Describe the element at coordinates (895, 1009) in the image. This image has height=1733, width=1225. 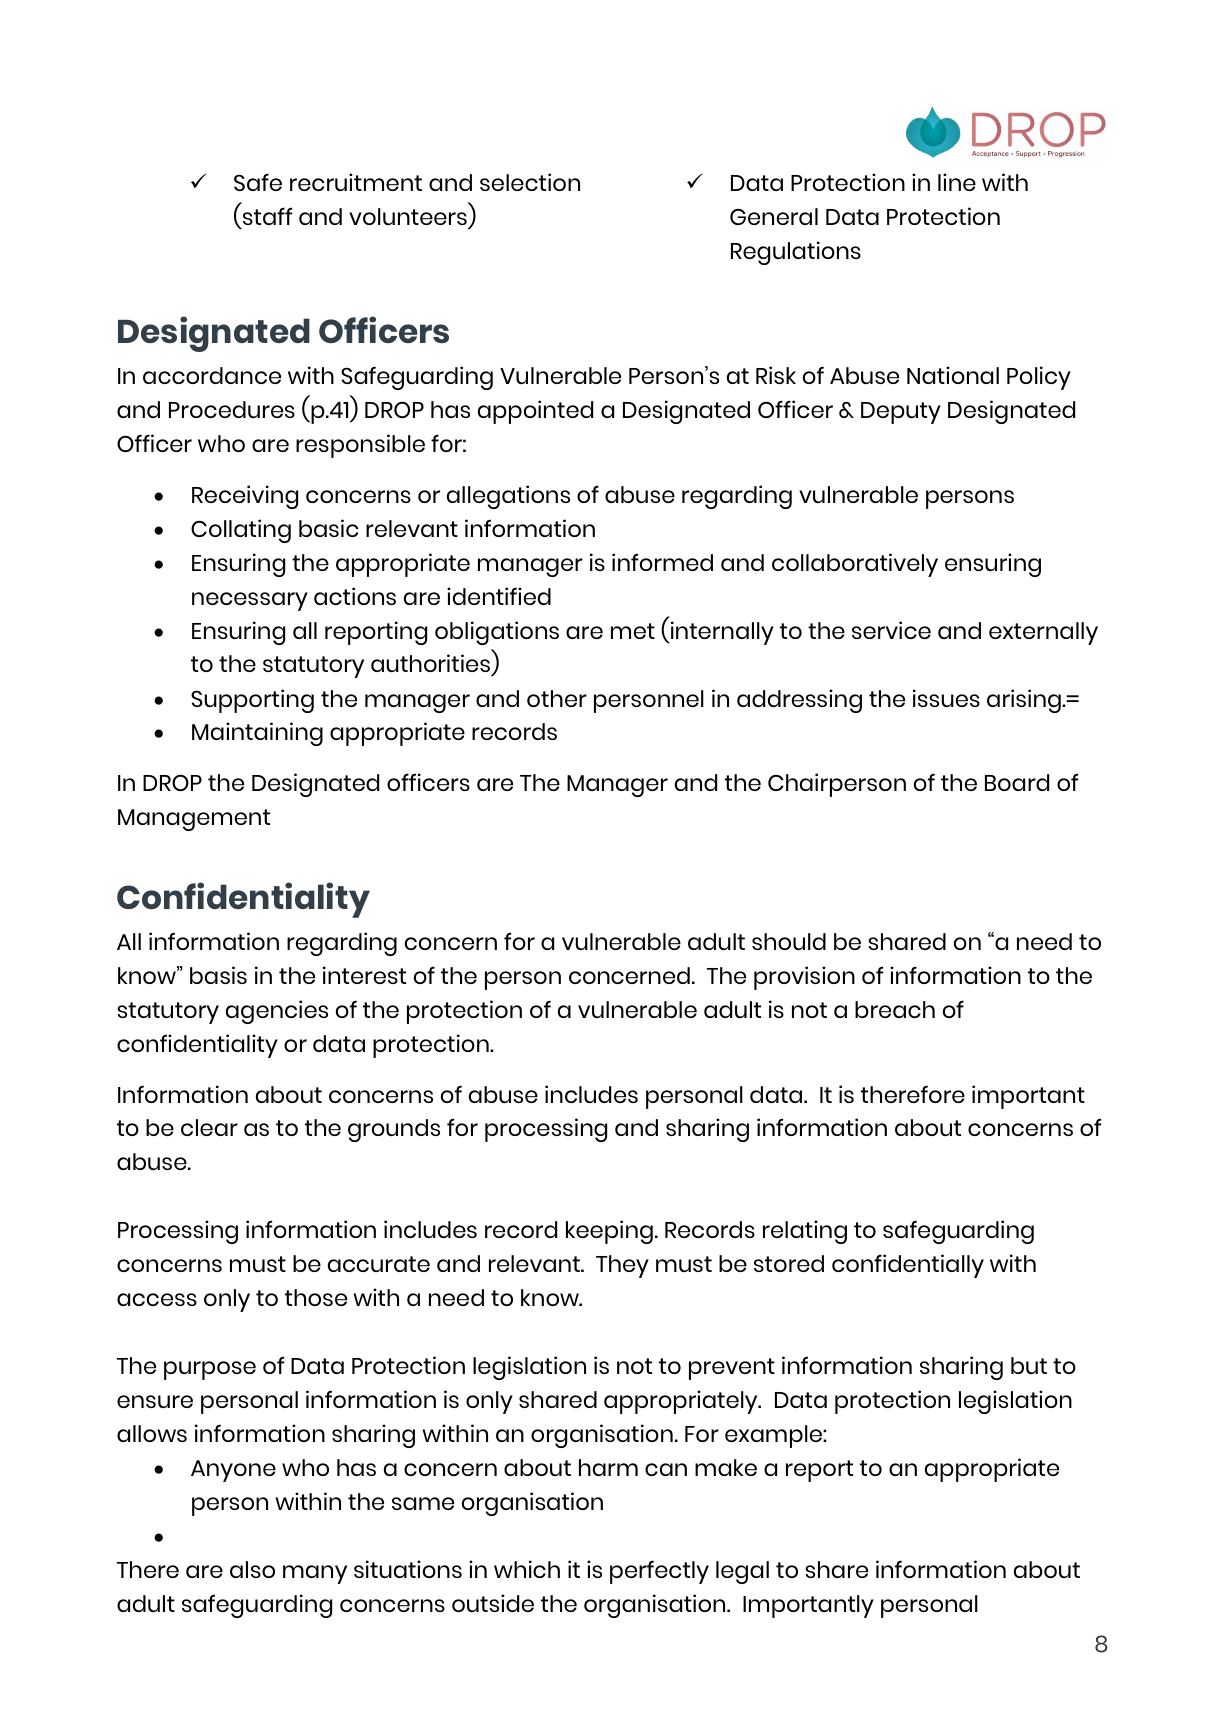
I see `breach` at that location.
